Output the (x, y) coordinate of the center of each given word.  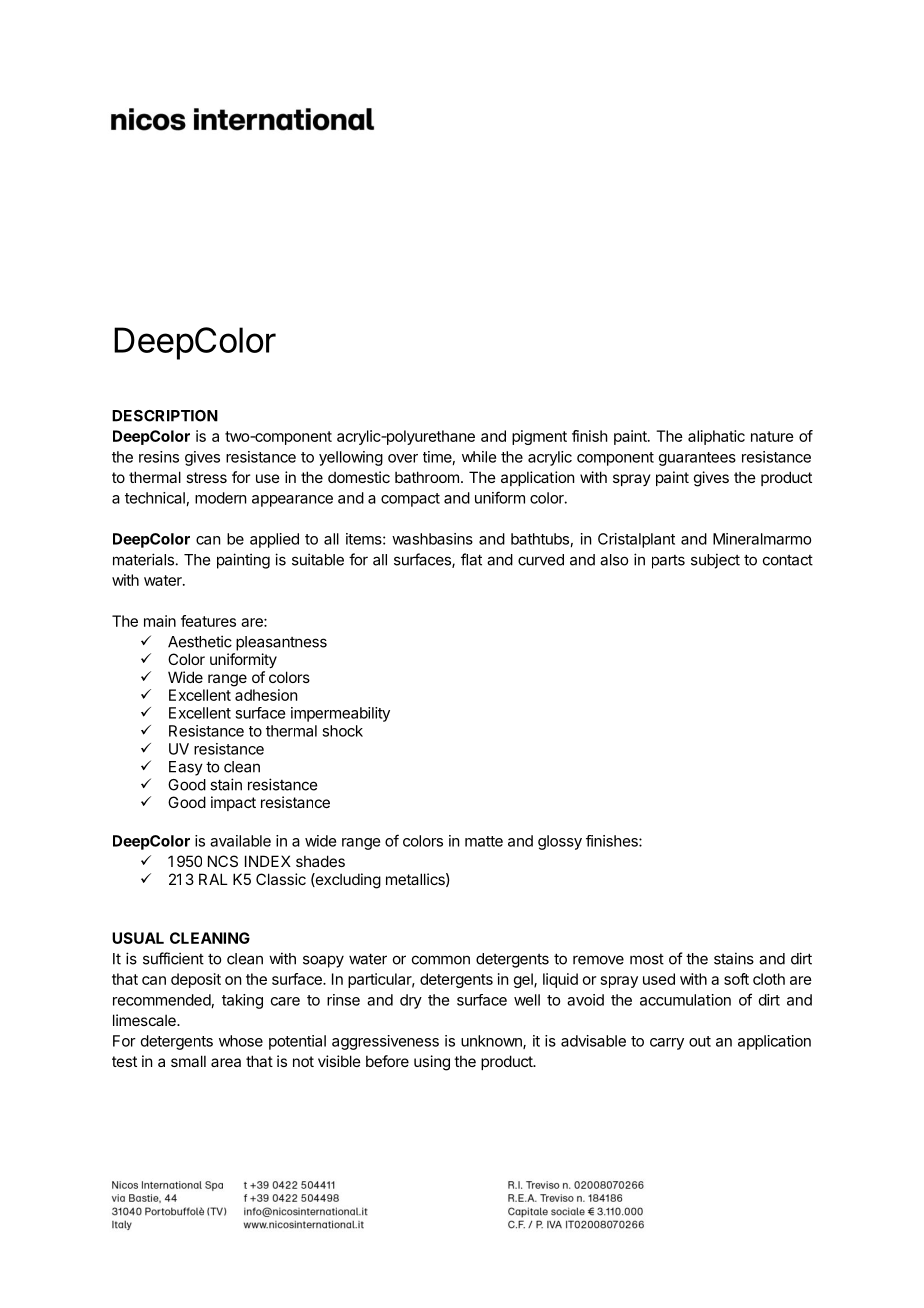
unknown (492, 1042)
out (700, 1041)
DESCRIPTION (165, 416)
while (479, 457)
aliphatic (716, 437)
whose (241, 1041)
